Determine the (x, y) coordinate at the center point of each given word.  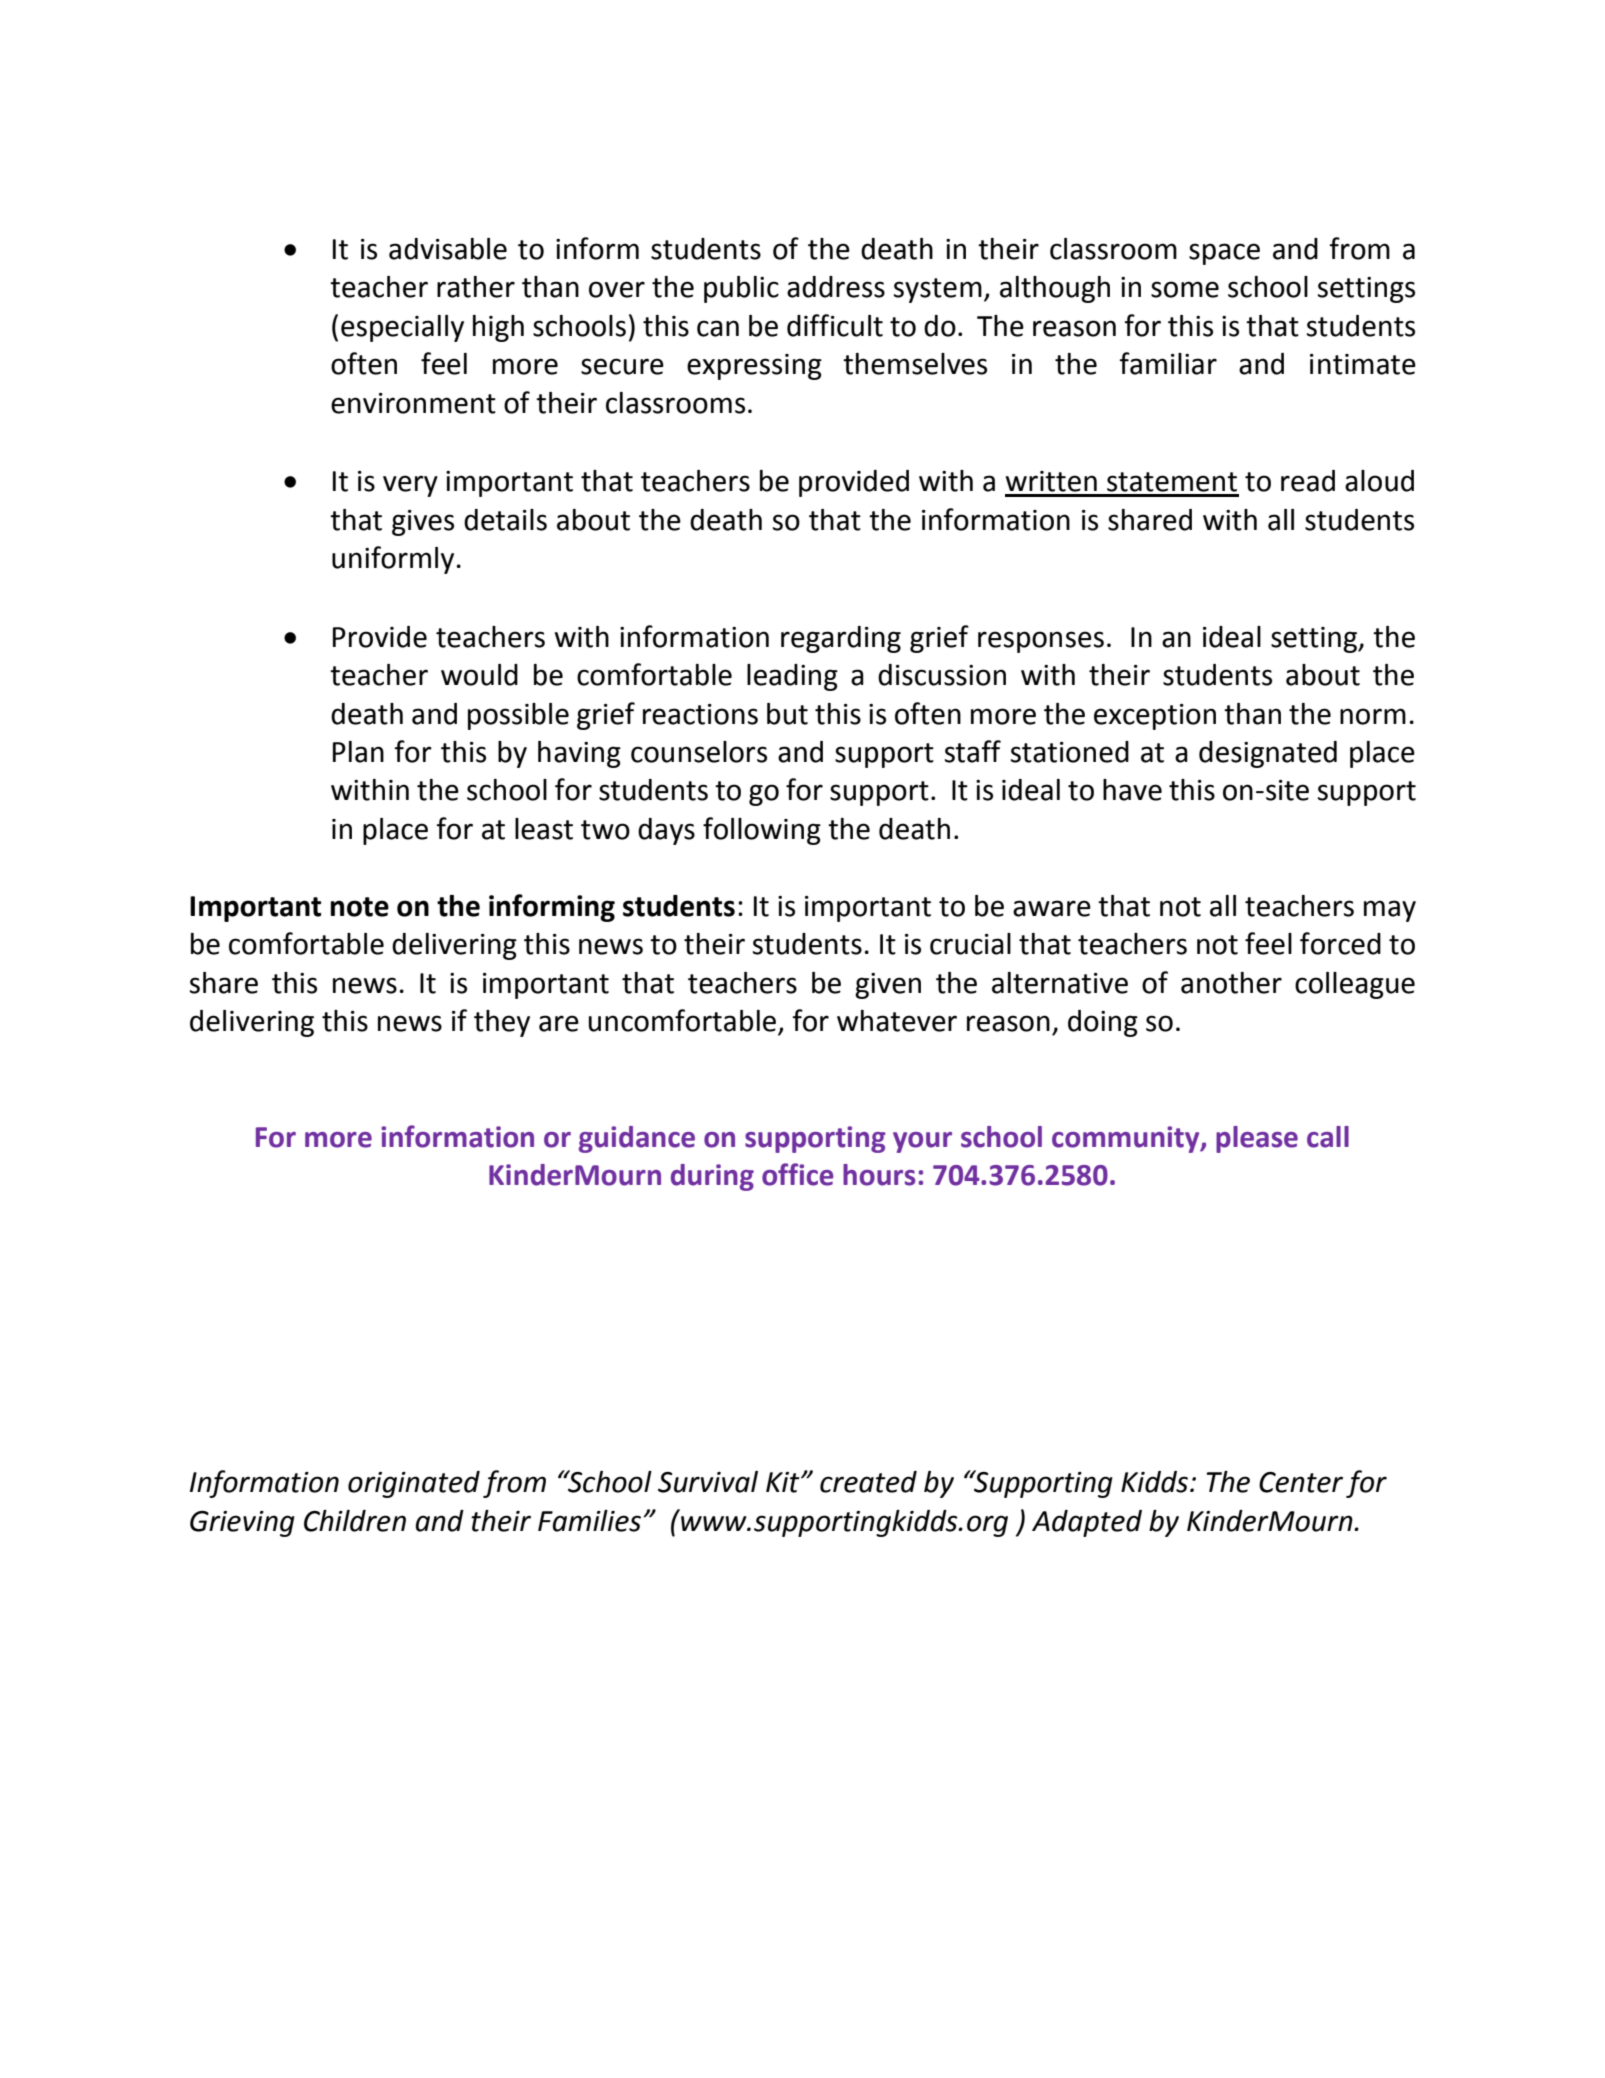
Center (1301, 1482)
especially (402, 328)
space (1224, 254)
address (836, 287)
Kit (784, 1482)
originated (414, 1484)
